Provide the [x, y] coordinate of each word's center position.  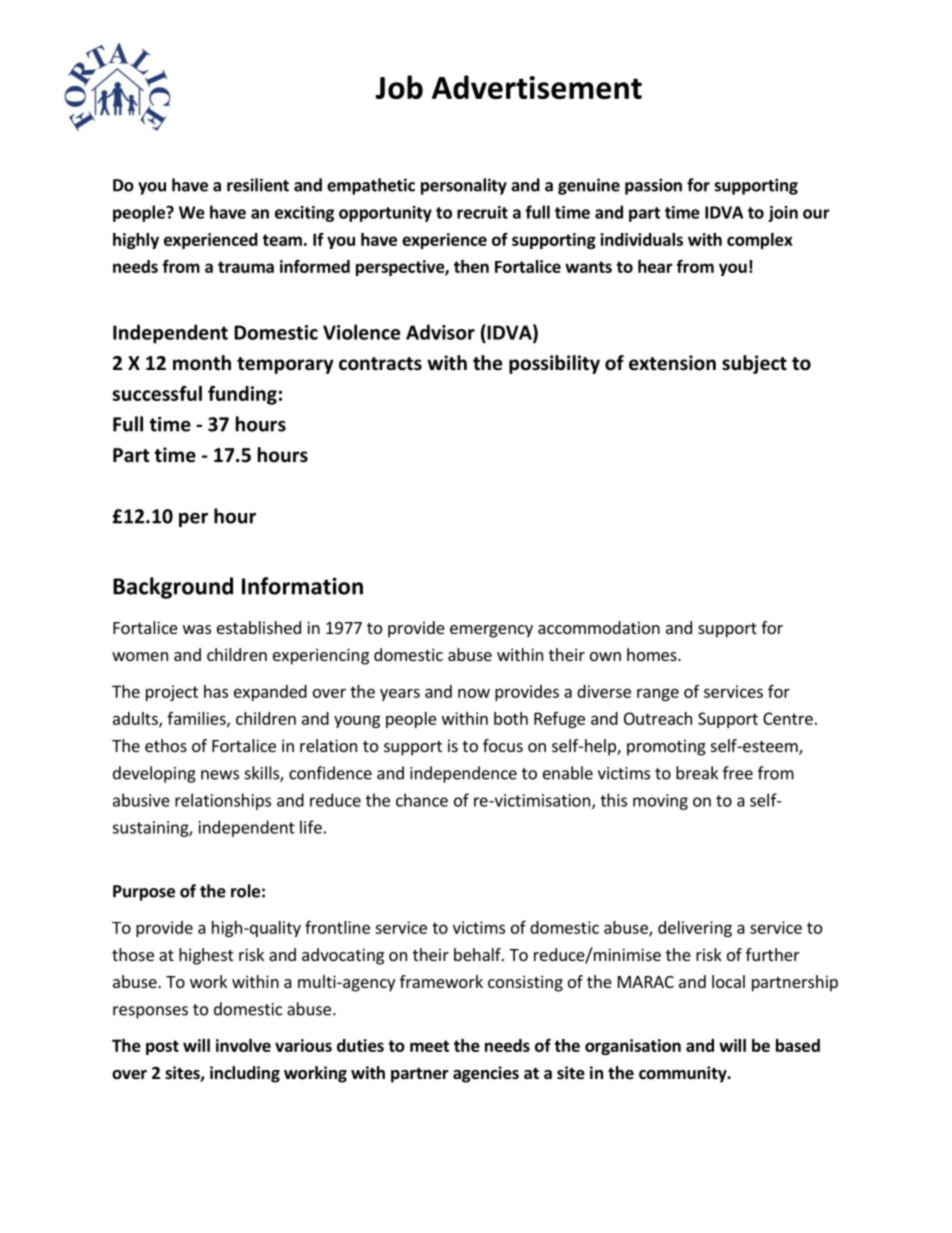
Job [399, 87]
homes [653, 654]
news [220, 775]
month [202, 363]
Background [173, 588]
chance [422, 800]
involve [243, 1045]
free [738, 773]
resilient [258, 185]
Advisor [440, 332]
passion [653, 186]
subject [754, 364]
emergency [491, 631]
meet [429, 1046]
